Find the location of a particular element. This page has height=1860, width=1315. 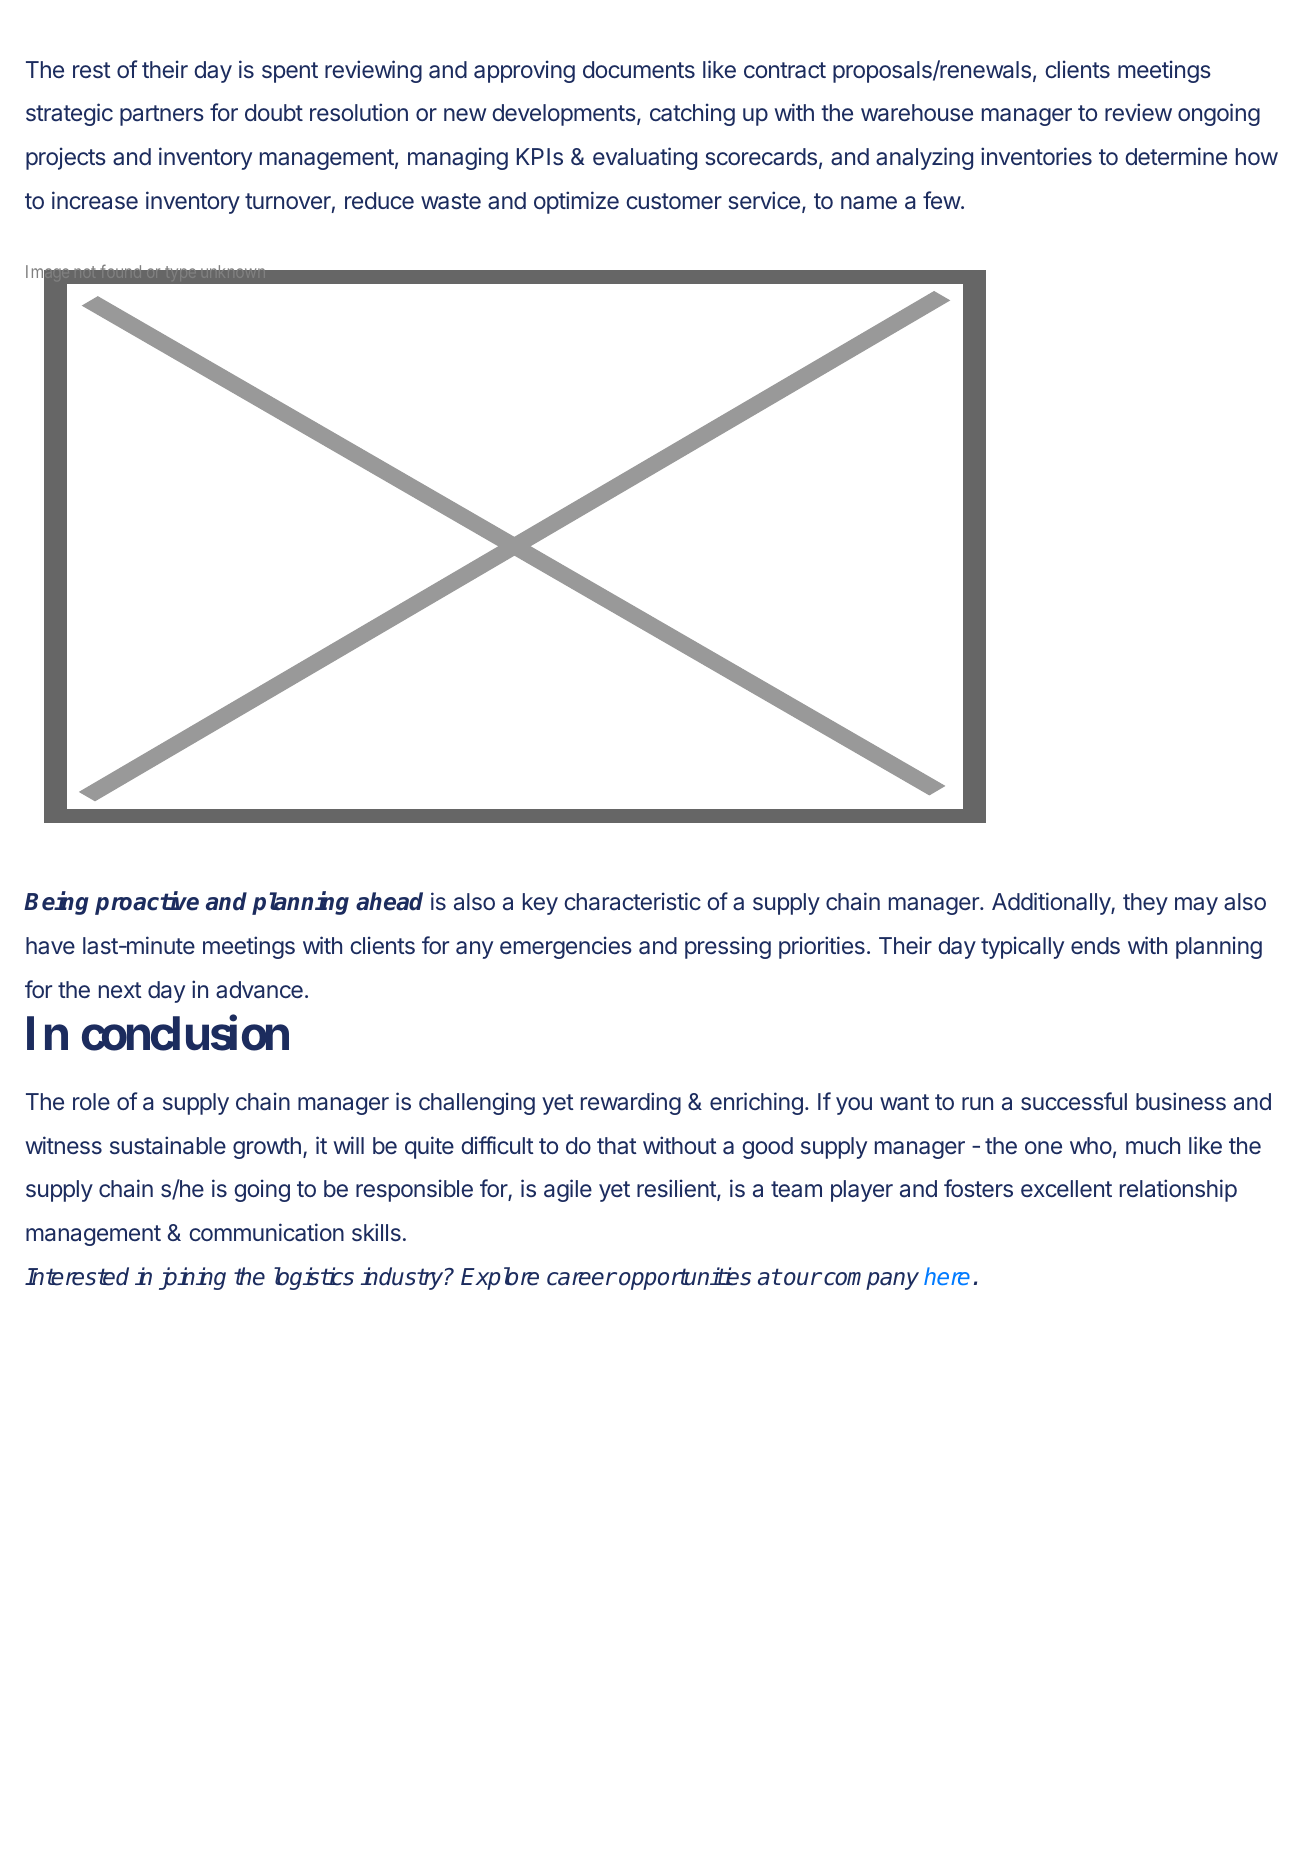

excellent is located at coordinates (1066, 1188).
